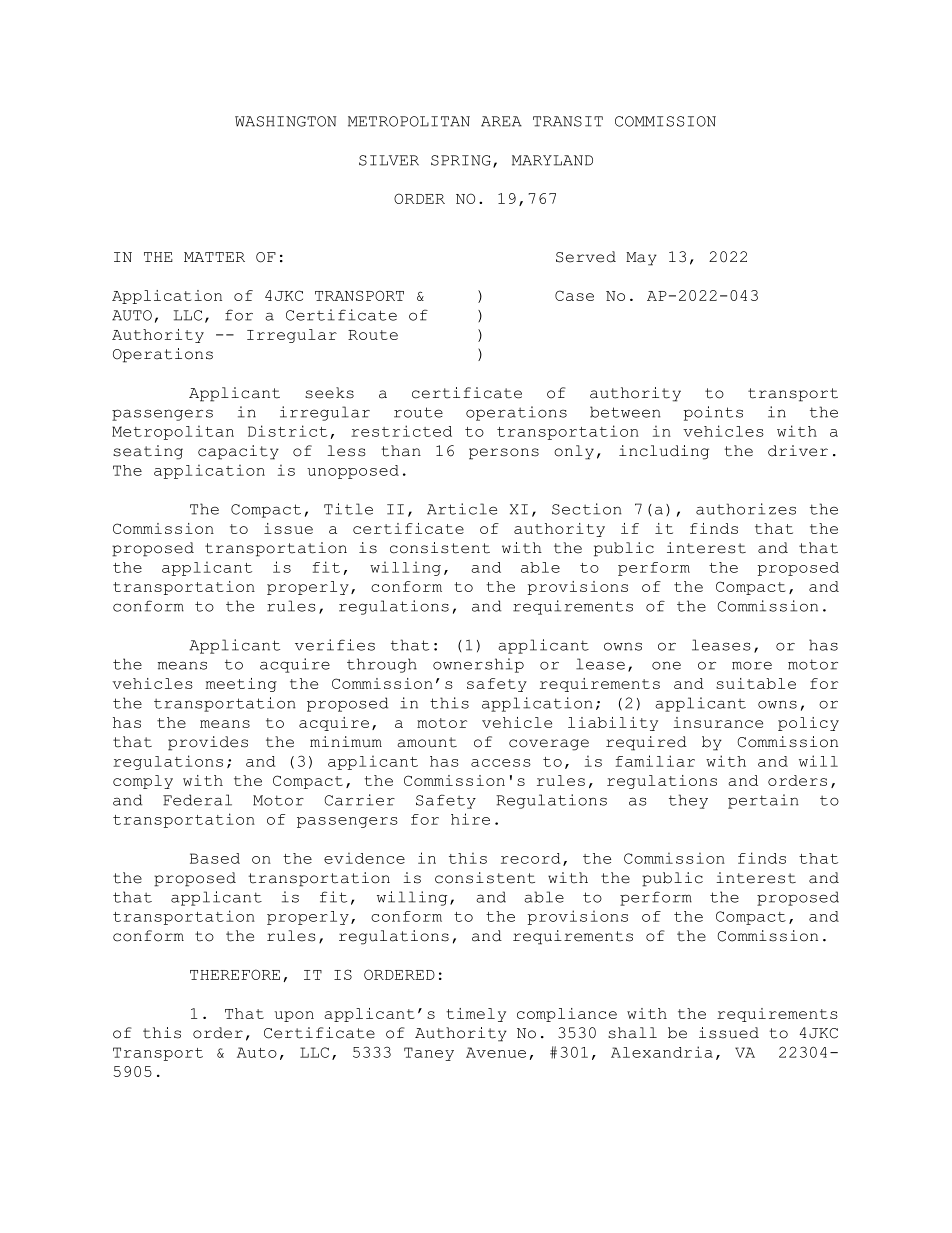  Describe the element at coordinates (568, 121) in the image. I see `TRANSIT` at that location.
